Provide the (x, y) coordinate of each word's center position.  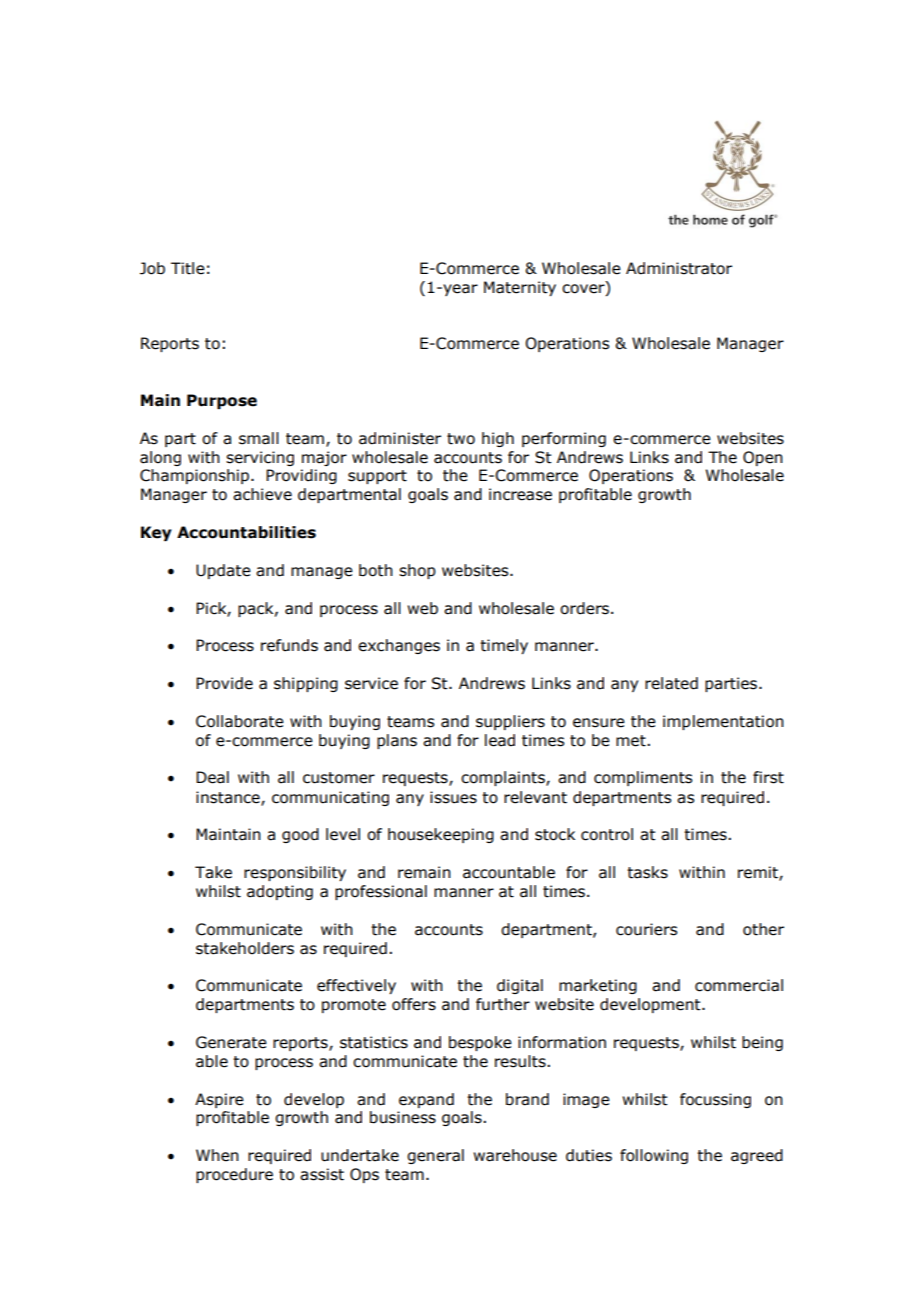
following (654, 1156)
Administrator (679, 268)
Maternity (520, 288)
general (435, 1156)
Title (188, 268)
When (217, 1155)
